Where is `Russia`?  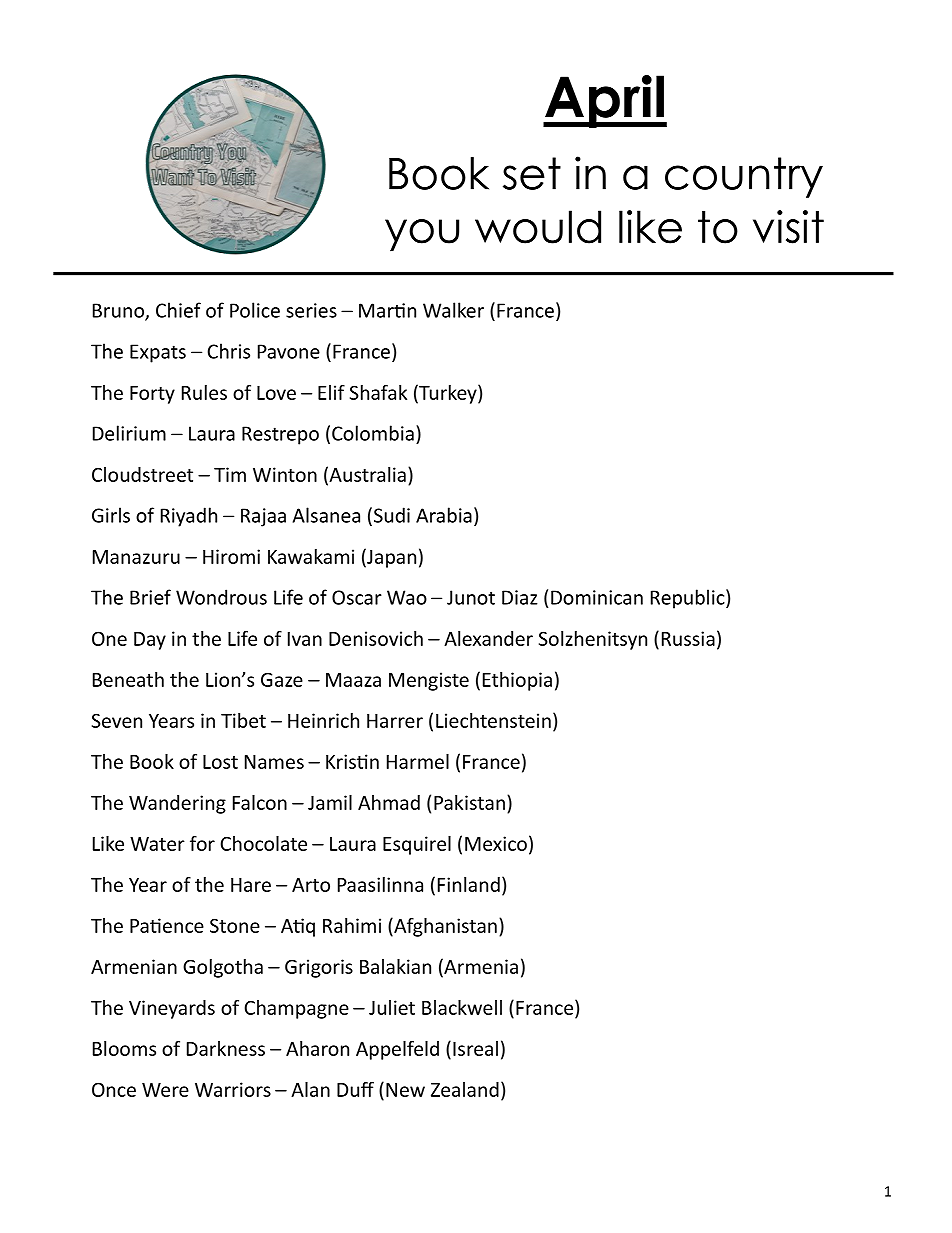
Russia is located at coordinates (688, 638).
